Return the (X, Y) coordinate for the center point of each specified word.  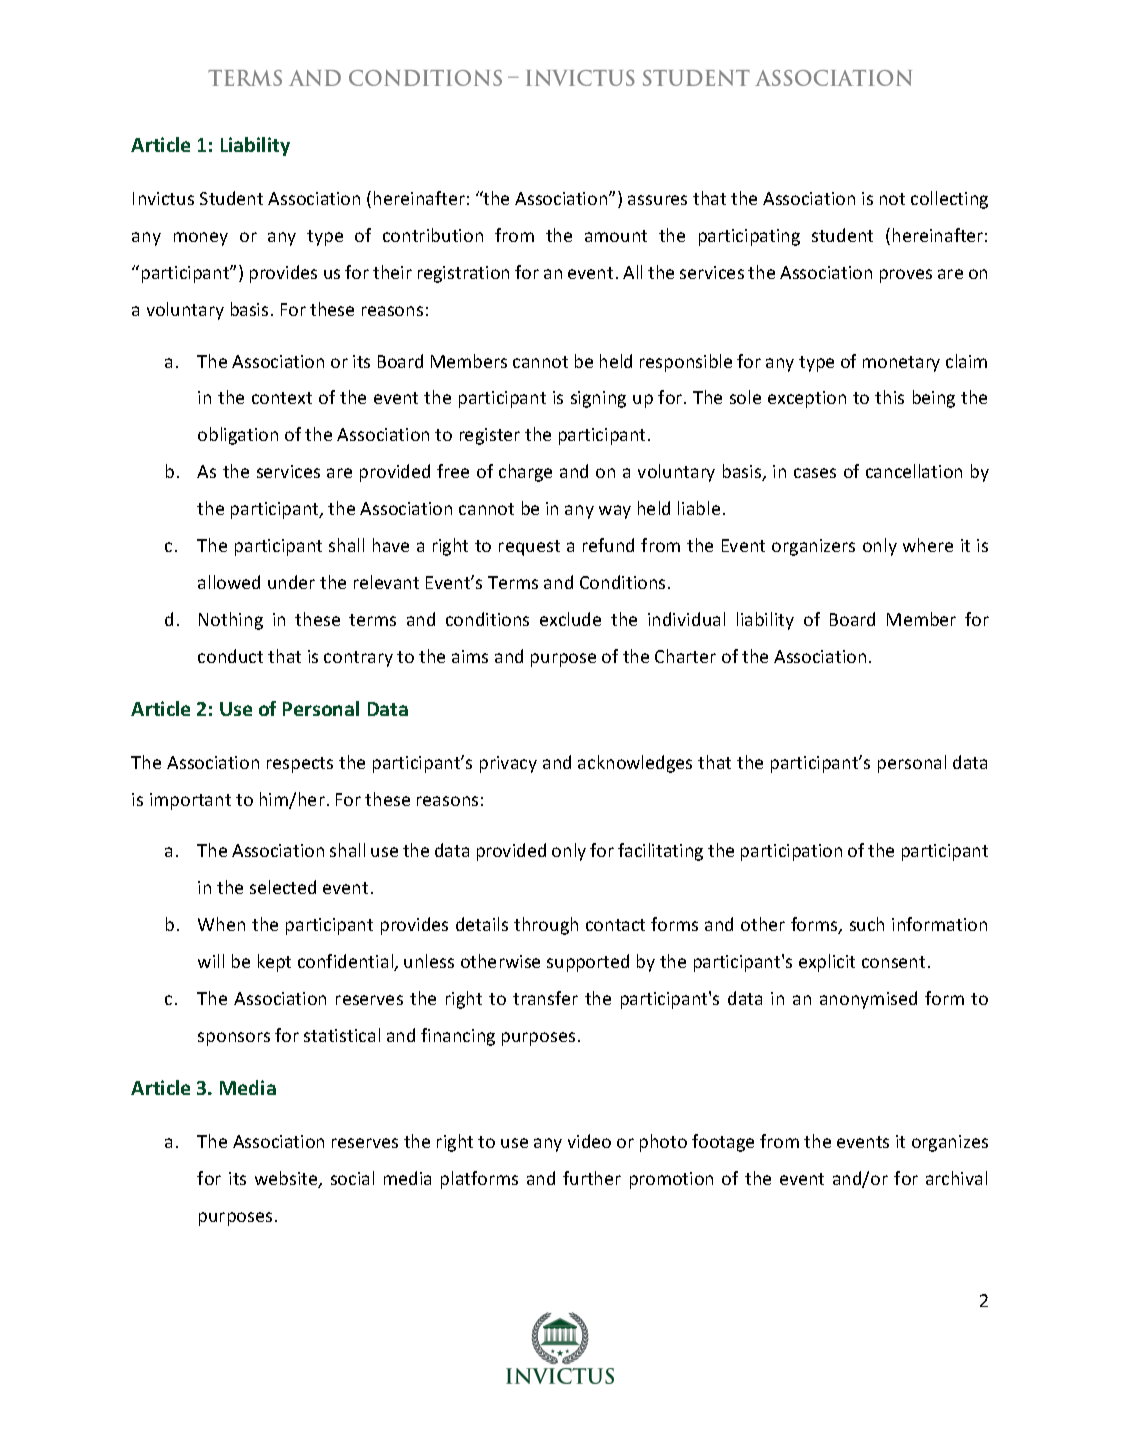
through (546, 926)
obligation (238, 436)
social (352, 1178)
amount (616, 236)
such (867, 924)
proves (906, 276)
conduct (230, 656)
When (221, 924)
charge (525, 473)
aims (470, 656)
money (201, 239)
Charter (685, 656)
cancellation (914, 471)
